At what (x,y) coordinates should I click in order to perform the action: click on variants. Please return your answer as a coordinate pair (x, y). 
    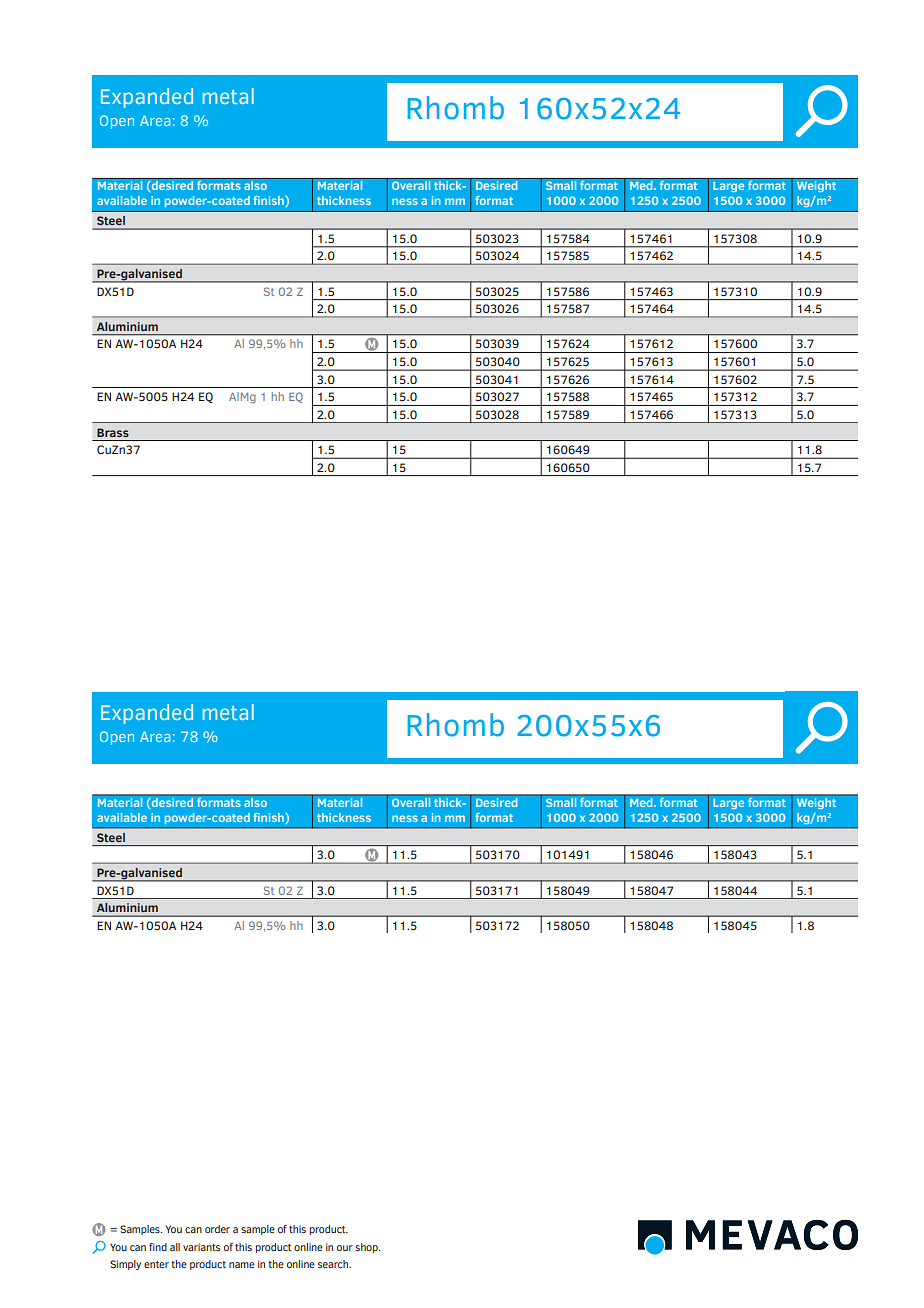
    Looking at the image, I should click on (201, 1247).
